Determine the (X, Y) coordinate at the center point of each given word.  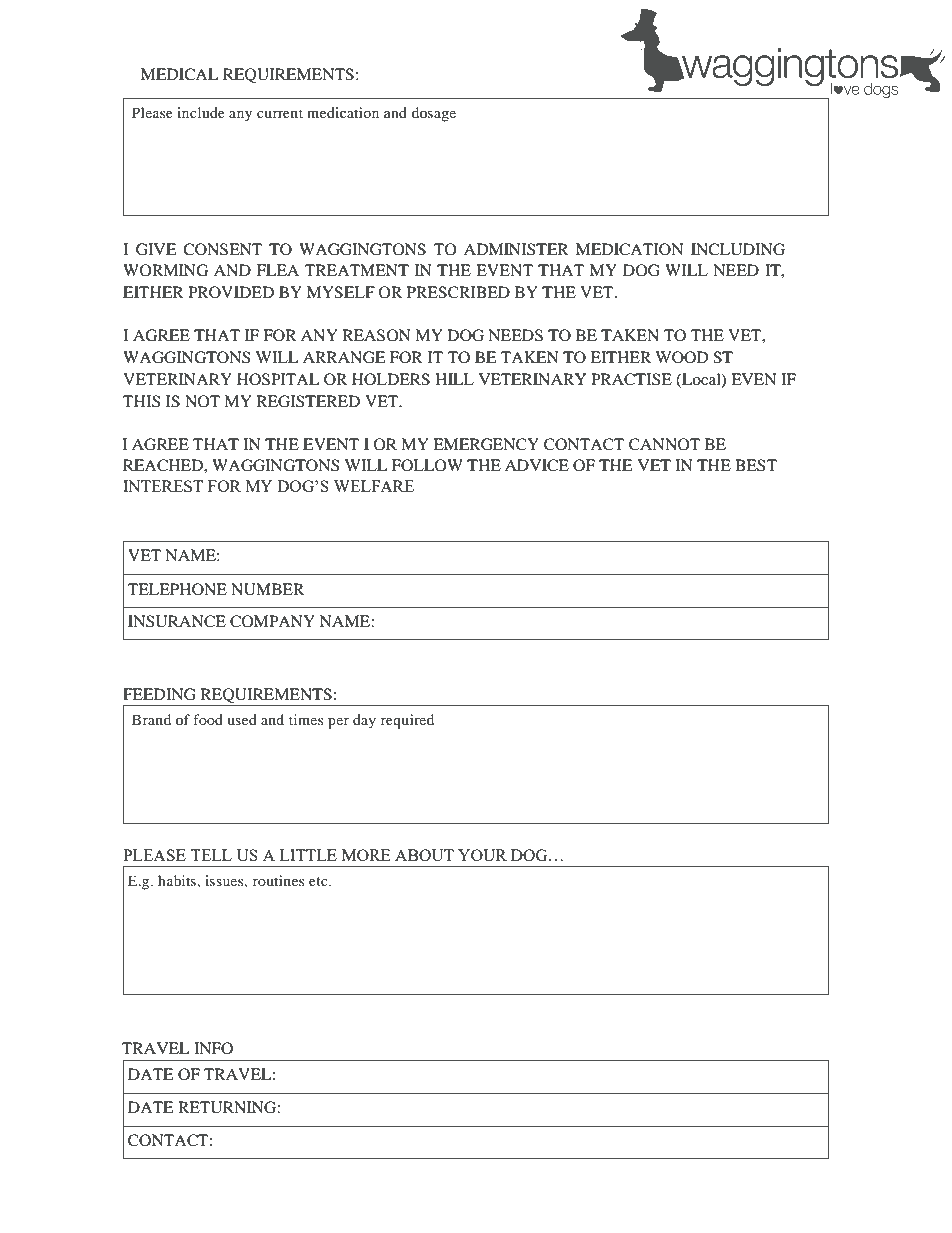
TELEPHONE (177, 589)
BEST (756, 465)
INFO (213, 1048)
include (201, 112)
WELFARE (374, 486)
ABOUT (424, 855)
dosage (434, 114)
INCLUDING (738, 249)
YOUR (482, 855)
